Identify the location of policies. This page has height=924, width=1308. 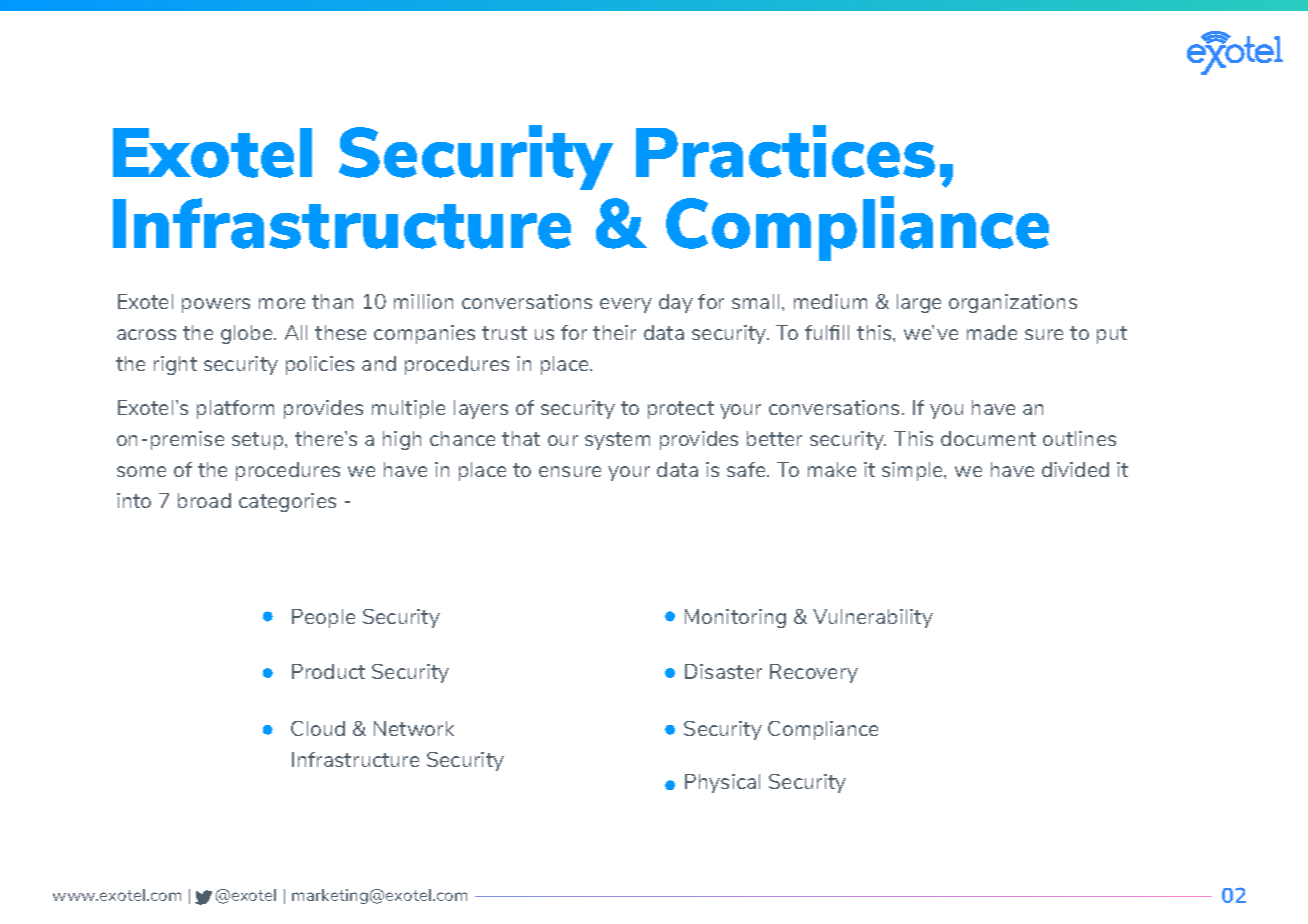
(320, 365).
